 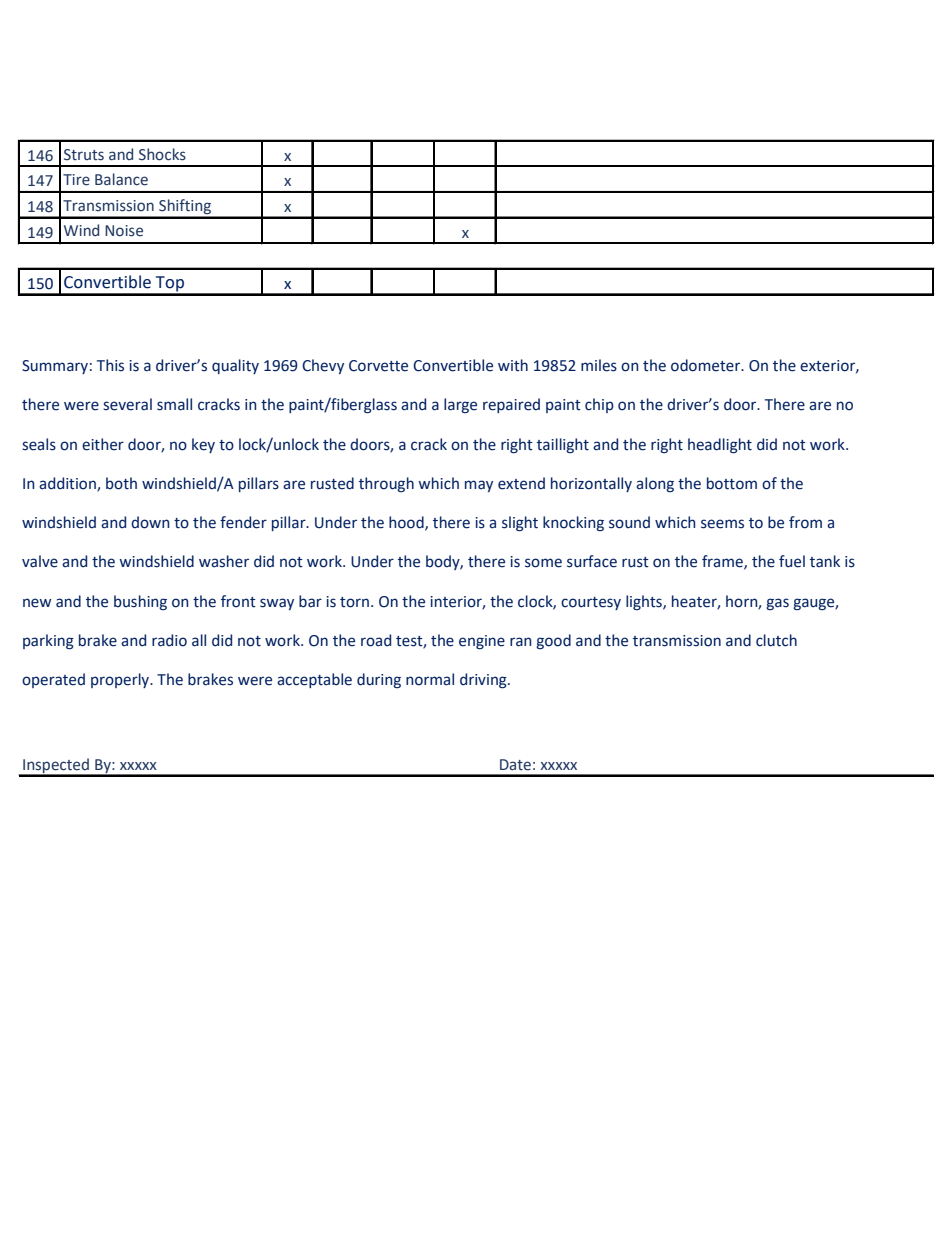 What do you see at coordinates (162, 154) in the document?
I see `Shocks` at bounding box center [162, 154].
